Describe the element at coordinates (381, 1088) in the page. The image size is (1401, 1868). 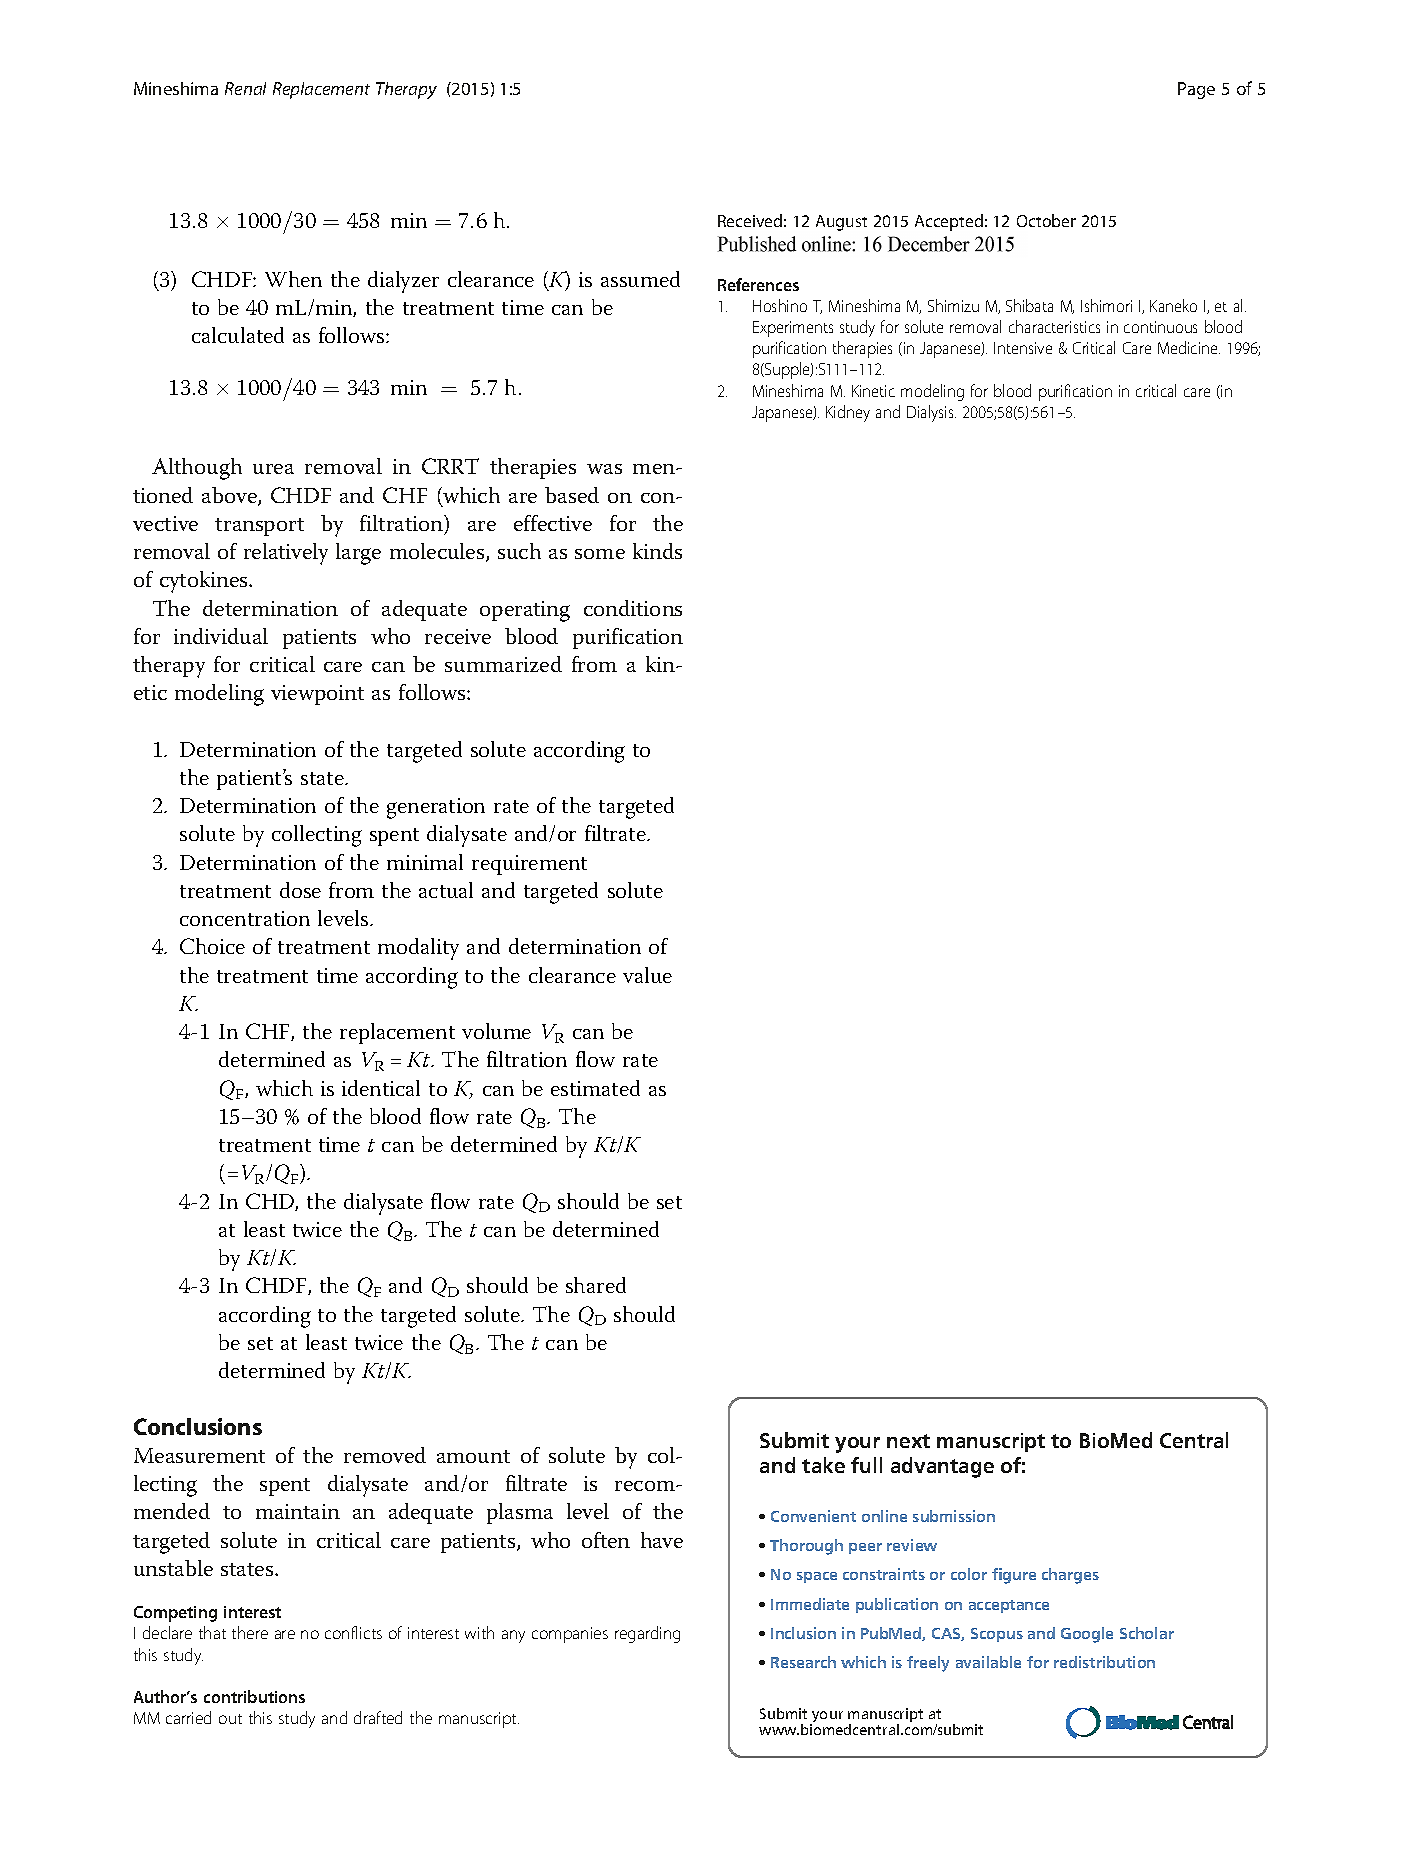
I see `identical` at that location.
